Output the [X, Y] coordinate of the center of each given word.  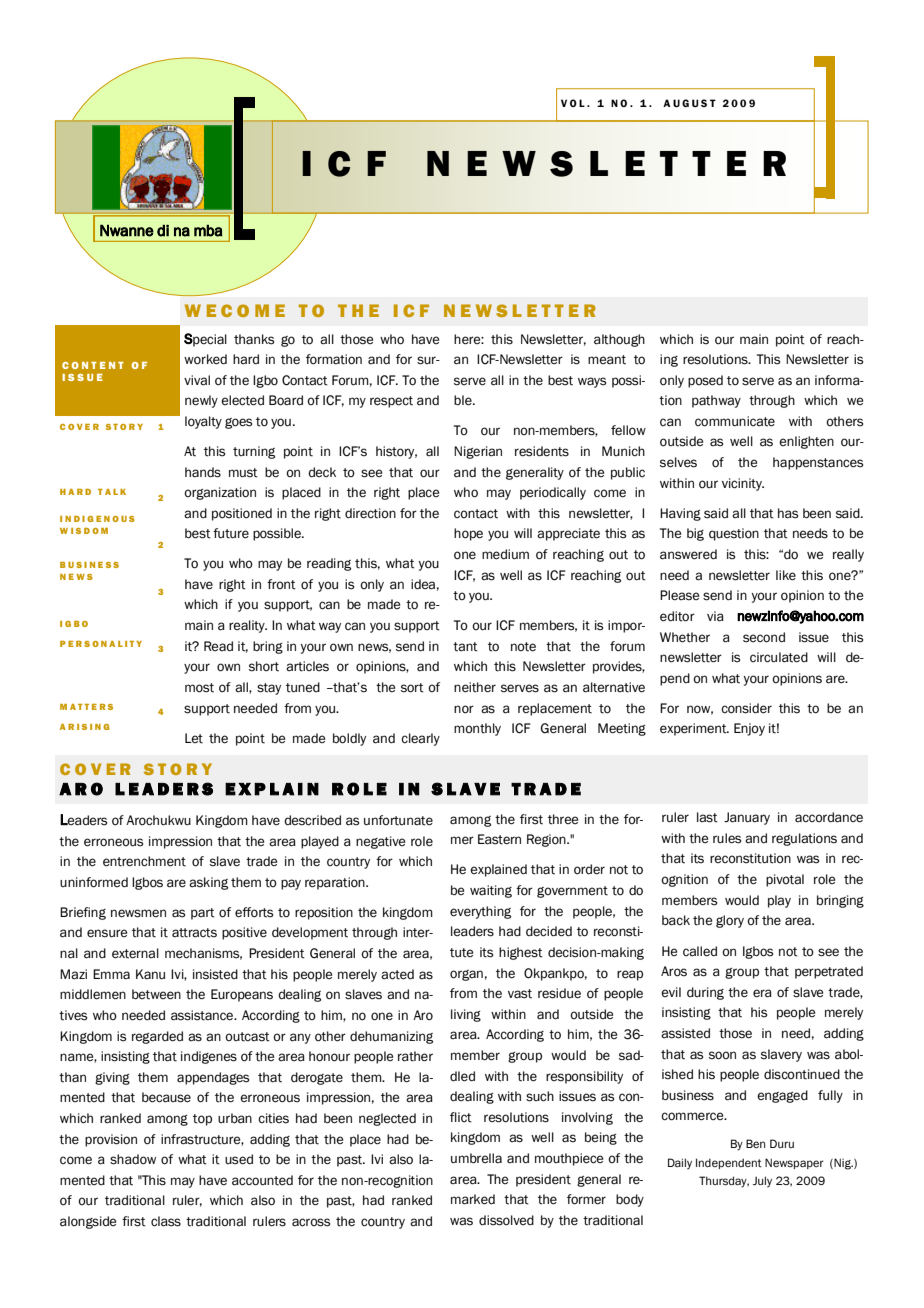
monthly [477, 729]
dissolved [506, 1220]
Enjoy [749, 729]
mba [208, 231]
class [166, 1221]
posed [705, 381]
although [619, 340]
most [199, 688]
